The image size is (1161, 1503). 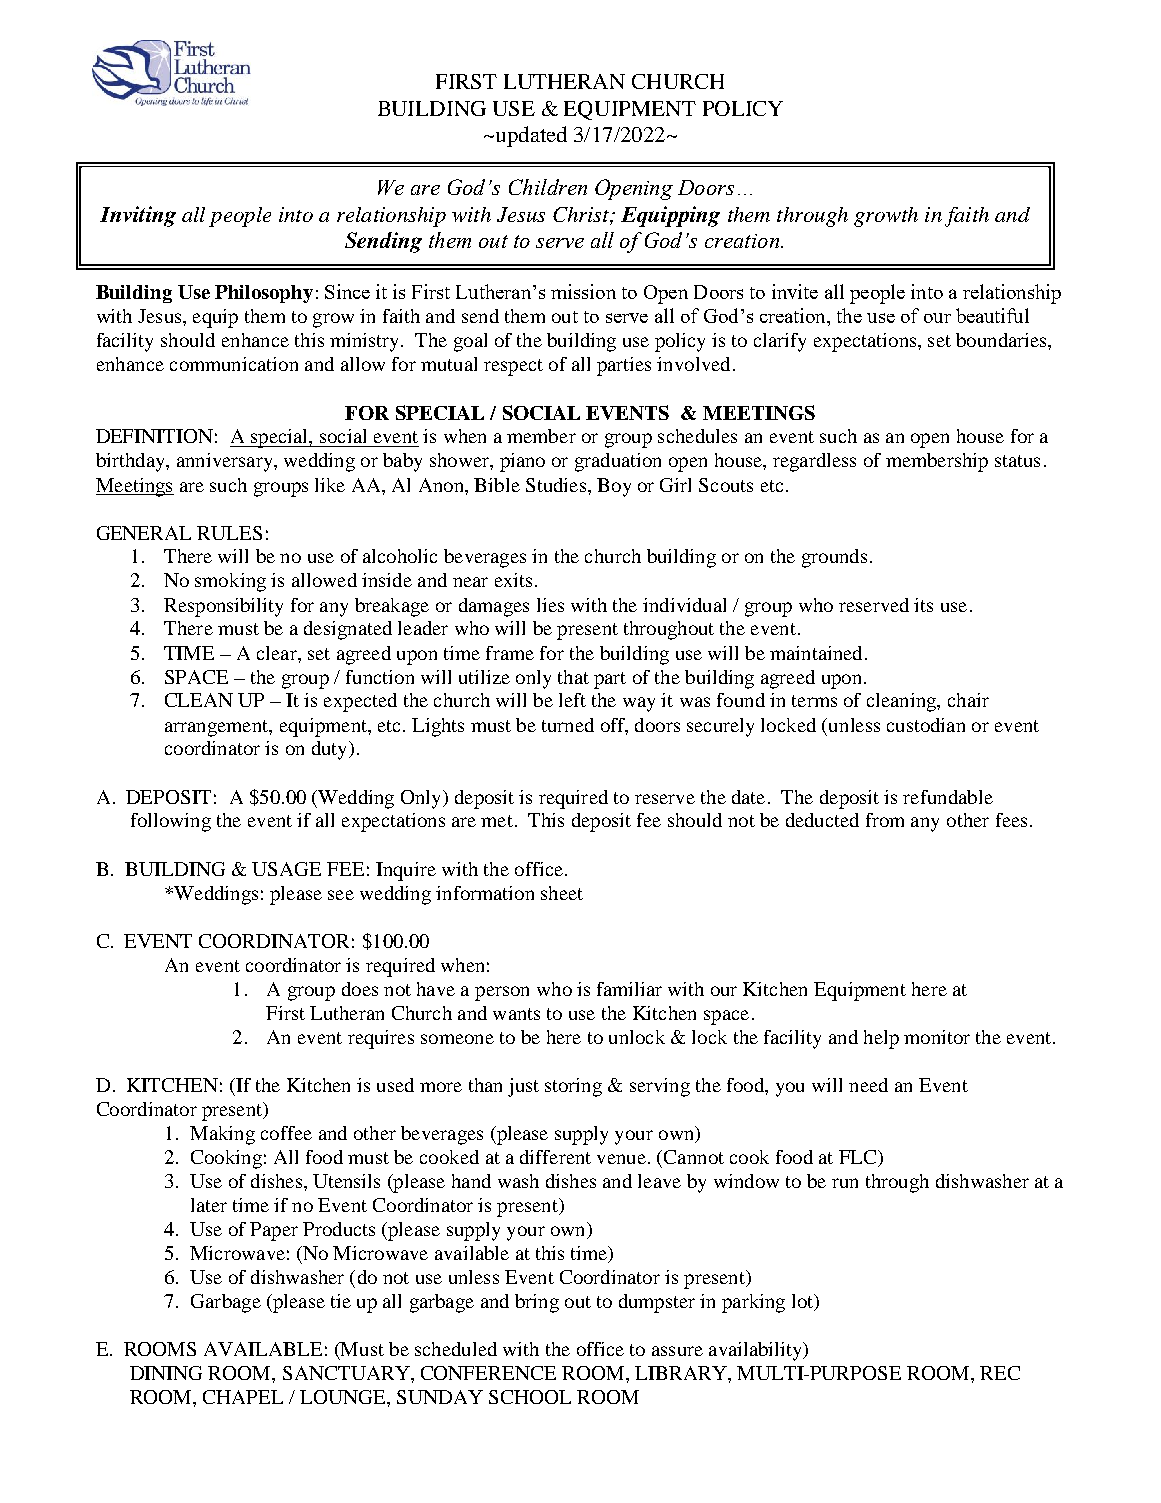 I want to click on SCHOOL, so click(x=530, y=1397).
